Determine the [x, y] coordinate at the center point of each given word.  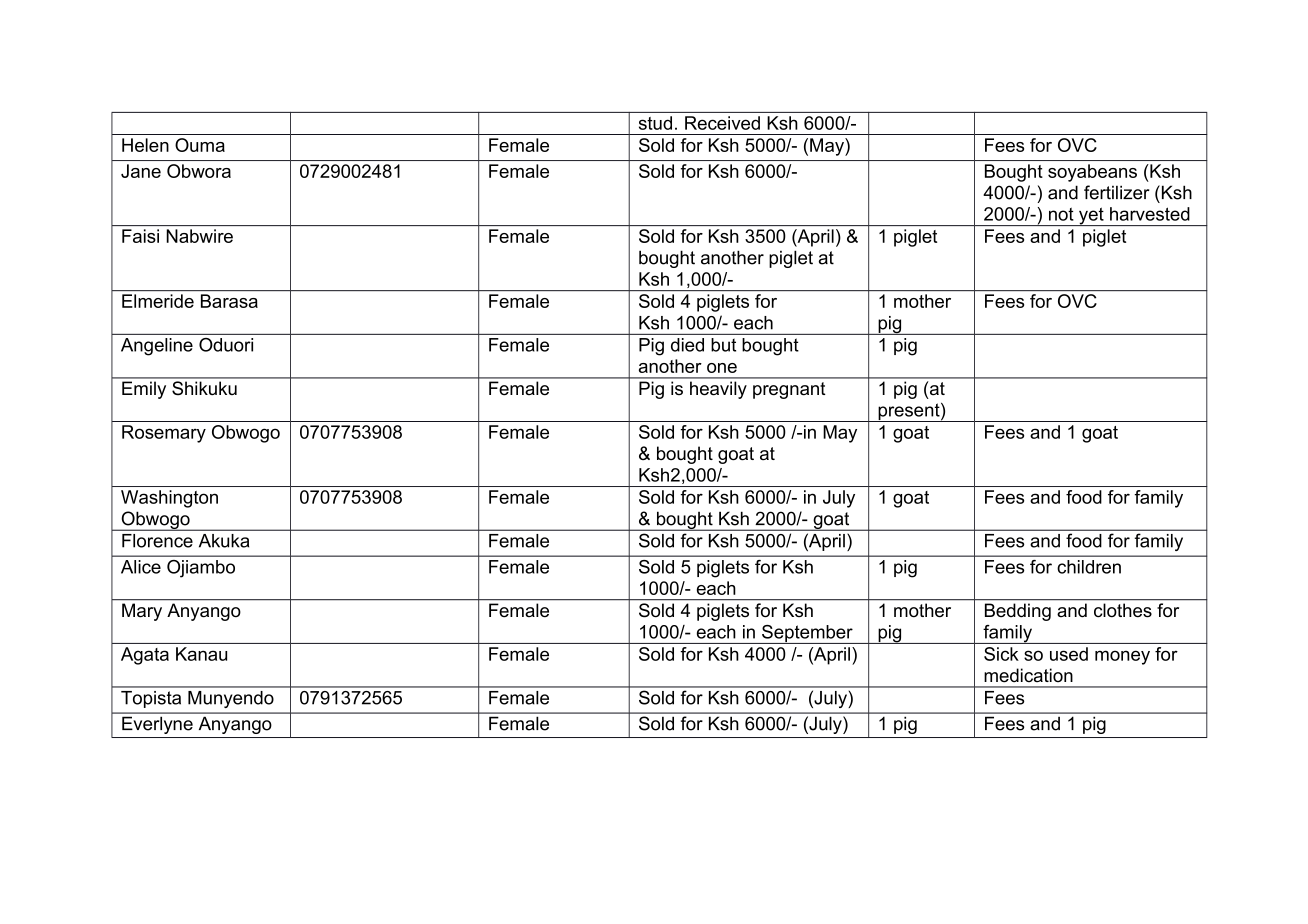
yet [1091, 216]
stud [655, 123]
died [687, 345]
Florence [157, 541]
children [1089, 567]
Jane [141, 171]
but [723, 345]
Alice [141, 567]
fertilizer [1117, 192]
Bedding [1018, 612]
